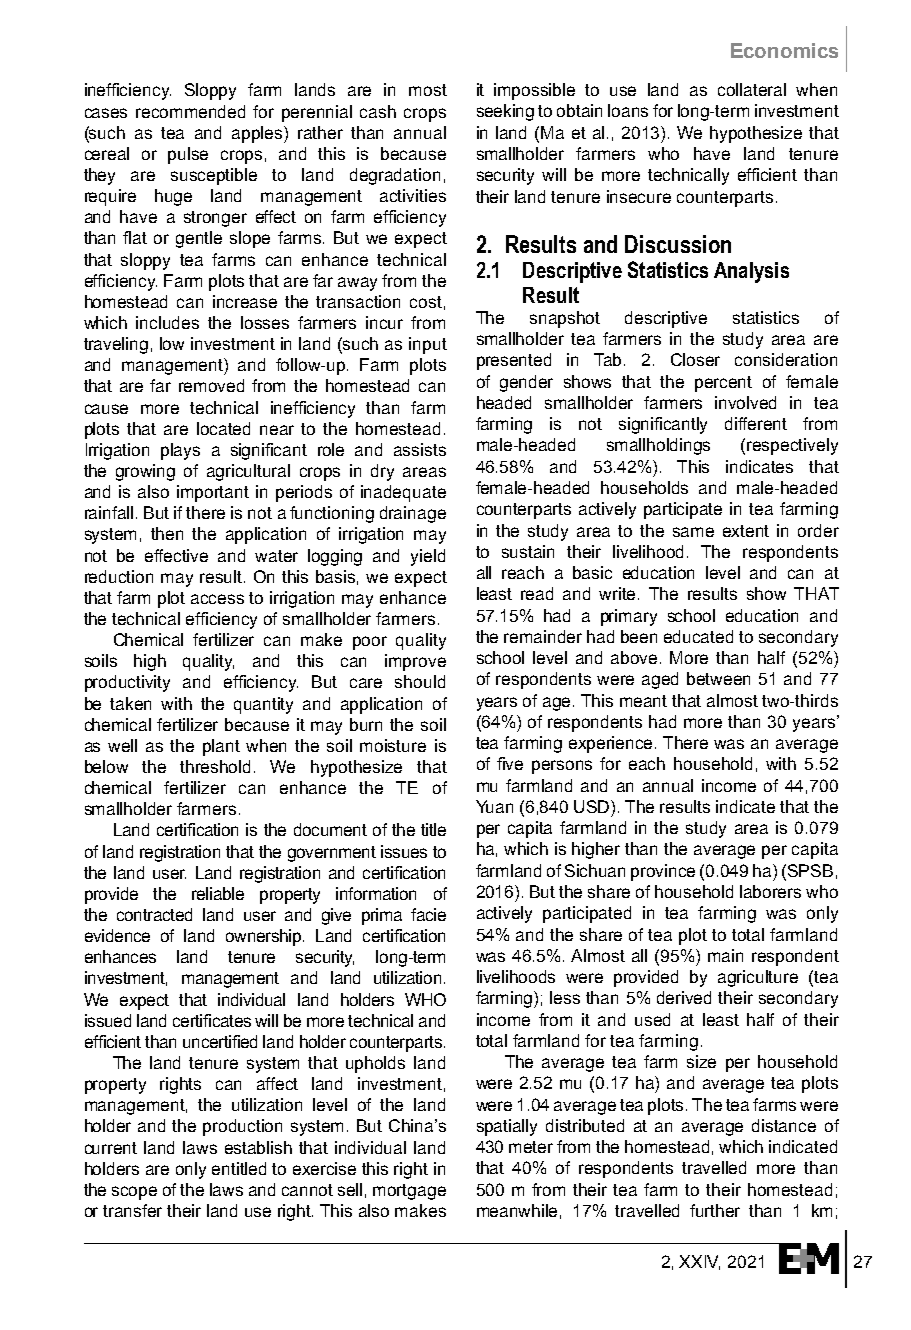 The height and width of the document is (1330, 911). I want to click on facie, so click(428, 914).
